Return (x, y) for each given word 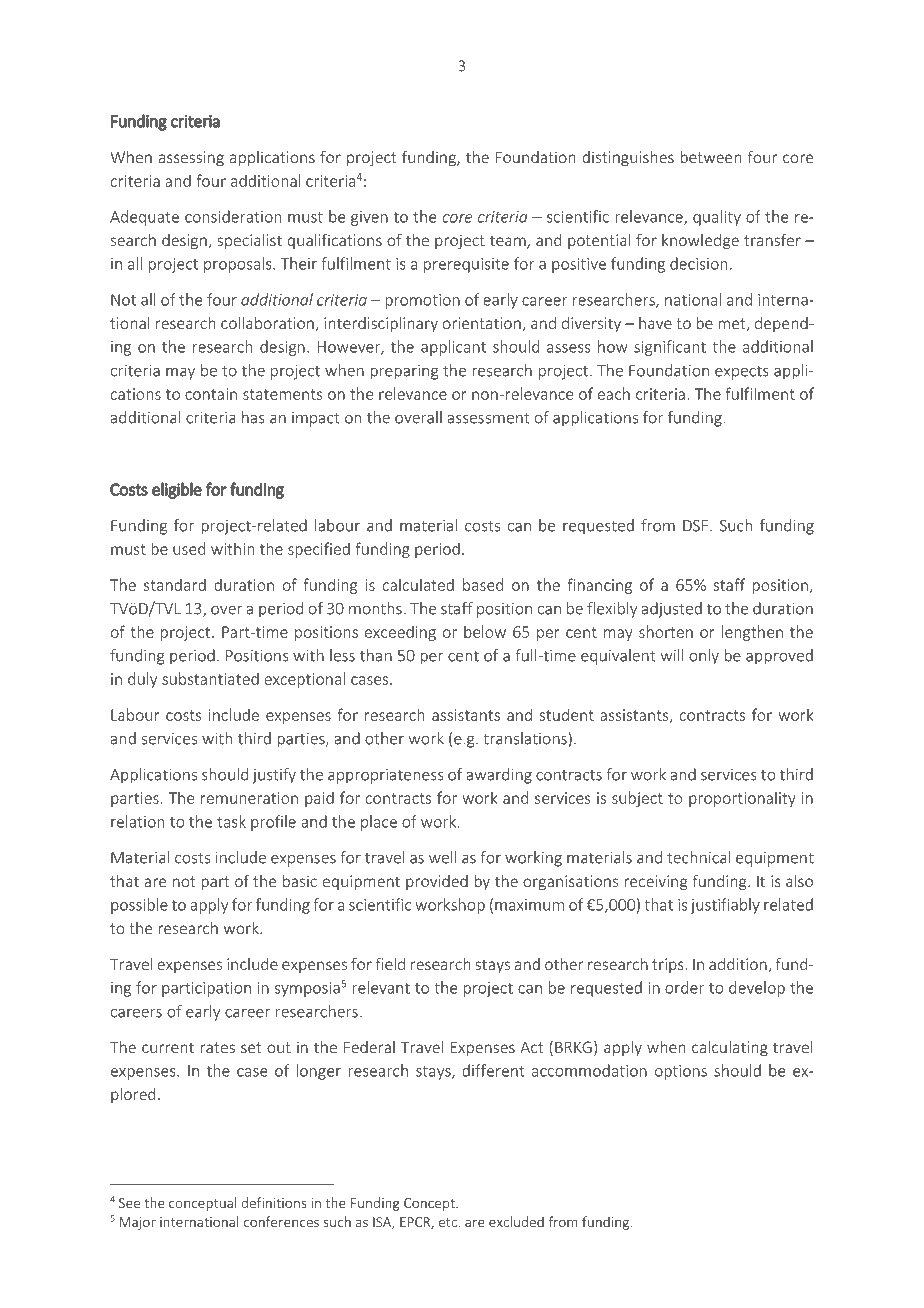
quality (717, 218)
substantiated (210, 678)
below (485, 631)
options (681, 1072)
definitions (274, 1202)
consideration (233, 216)
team (509, 242)
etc (449, 1222)
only (704, 657)
